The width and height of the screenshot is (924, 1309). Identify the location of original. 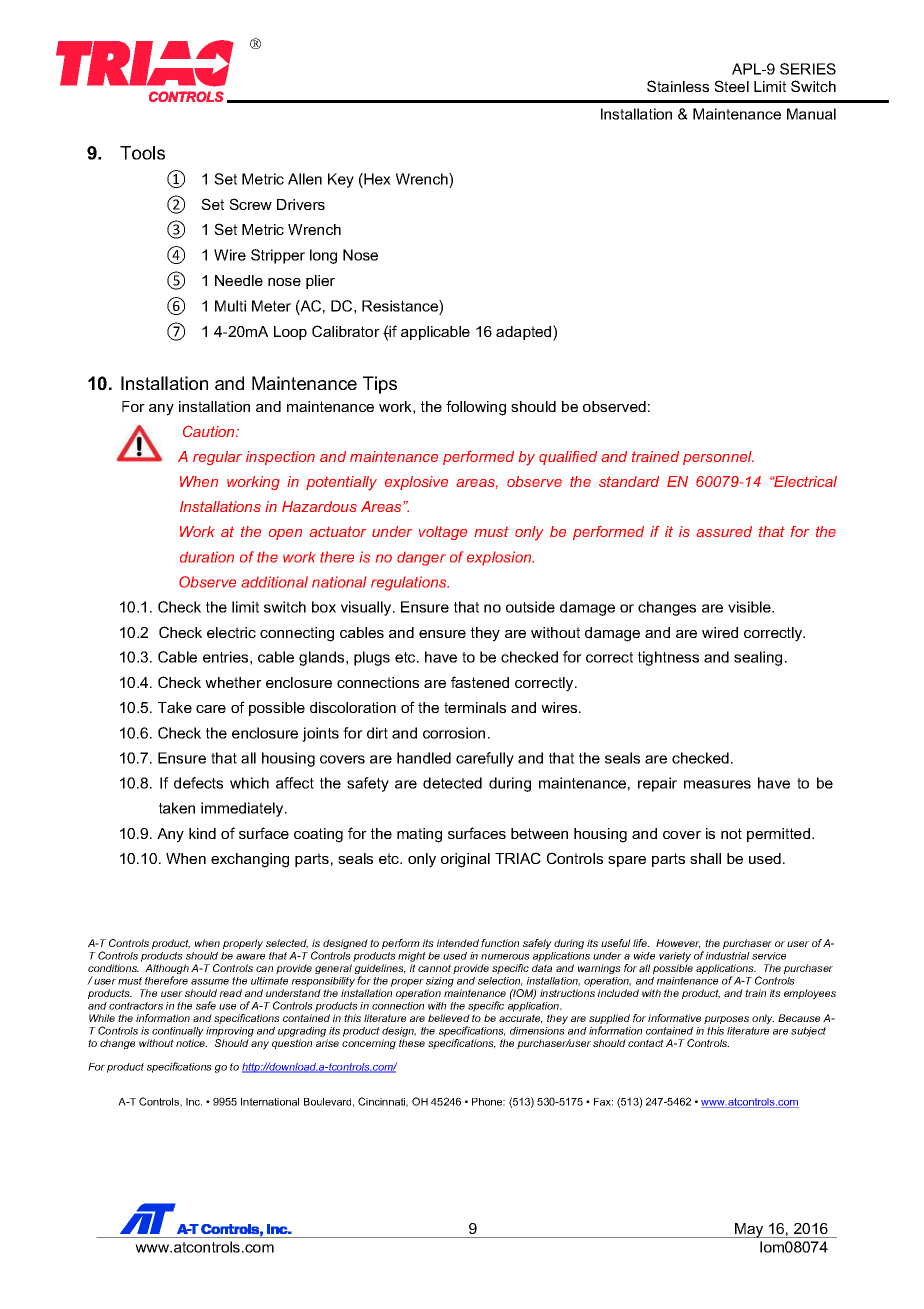
(465, 860).
